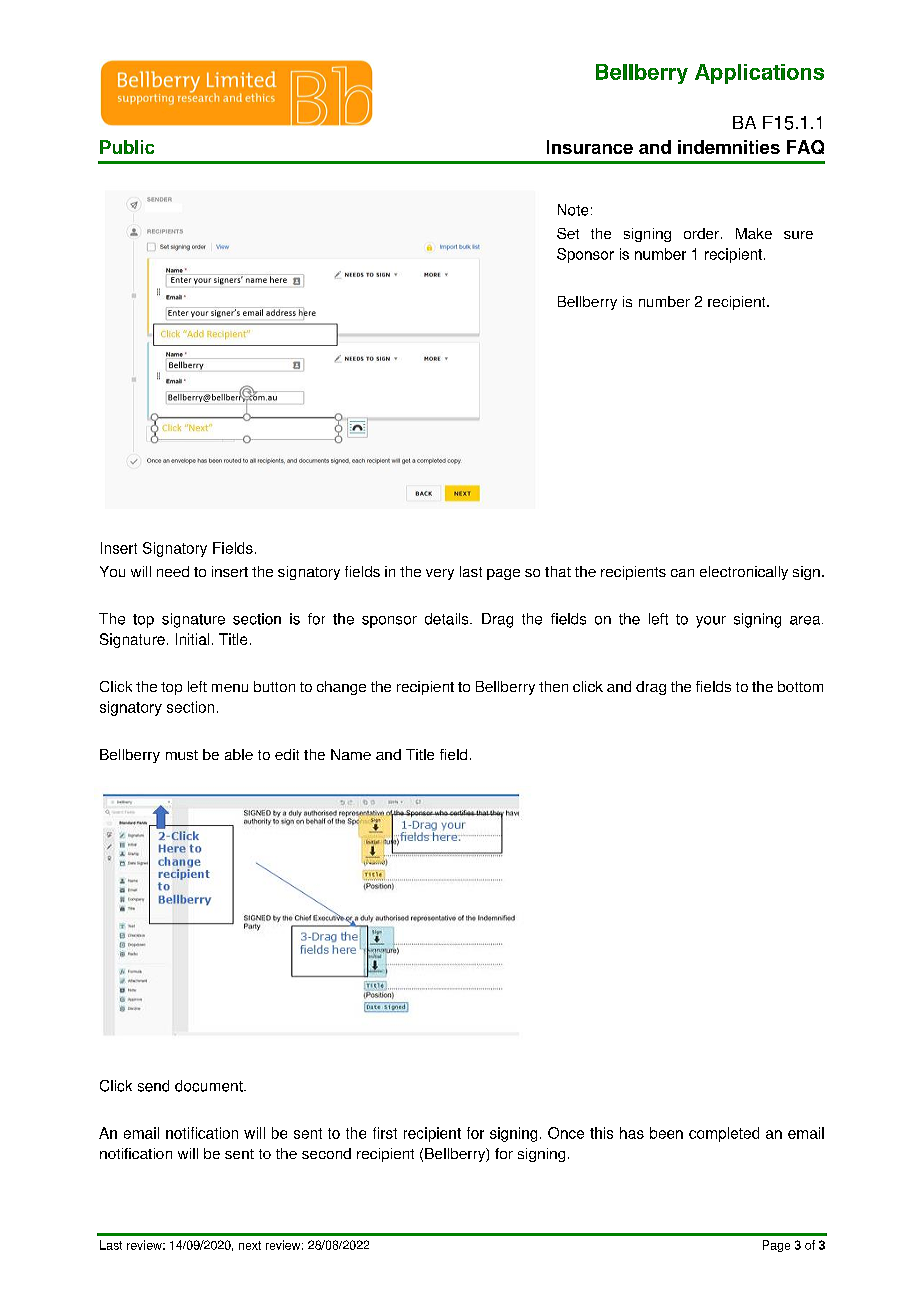 Image resolution: width=924 pixels, height=1308 pixels. What do you see at coordinates (590, 147) in the screenshot?
I see `Insurance` at bounding box center [590, 147].
